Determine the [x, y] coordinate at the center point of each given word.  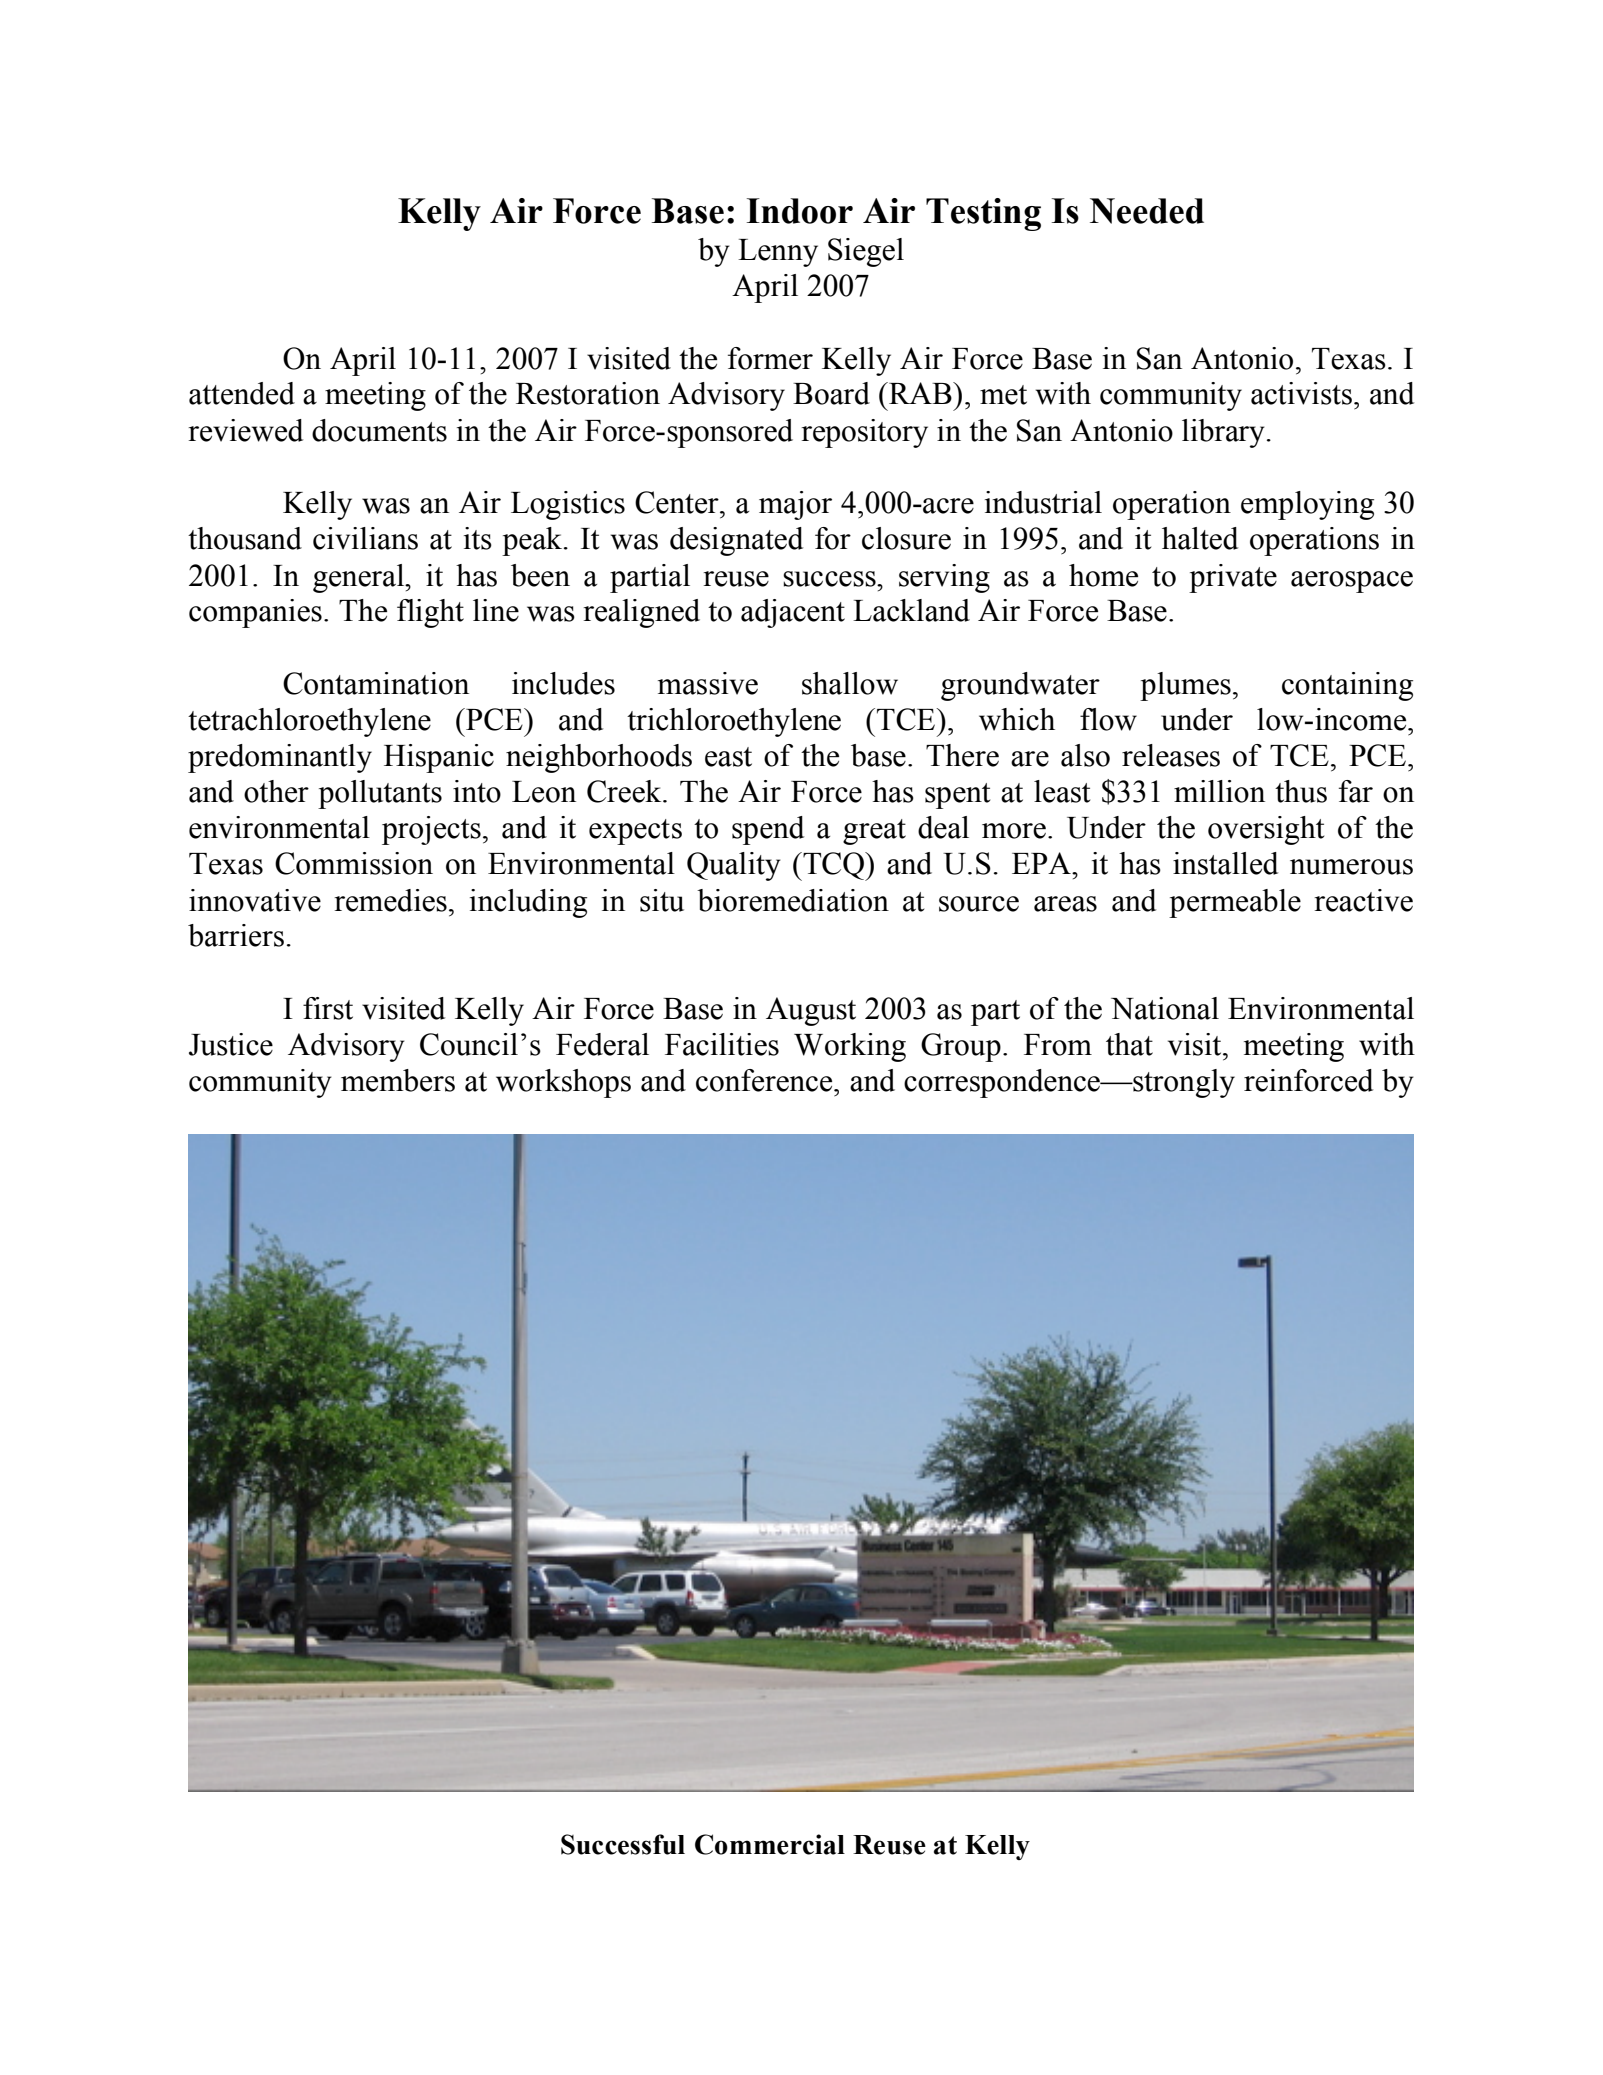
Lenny [778, 253]
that [1129, 1044]
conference [765, 1080]
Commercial [770, 1844]
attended [242, 393]
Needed [1147, 211]
